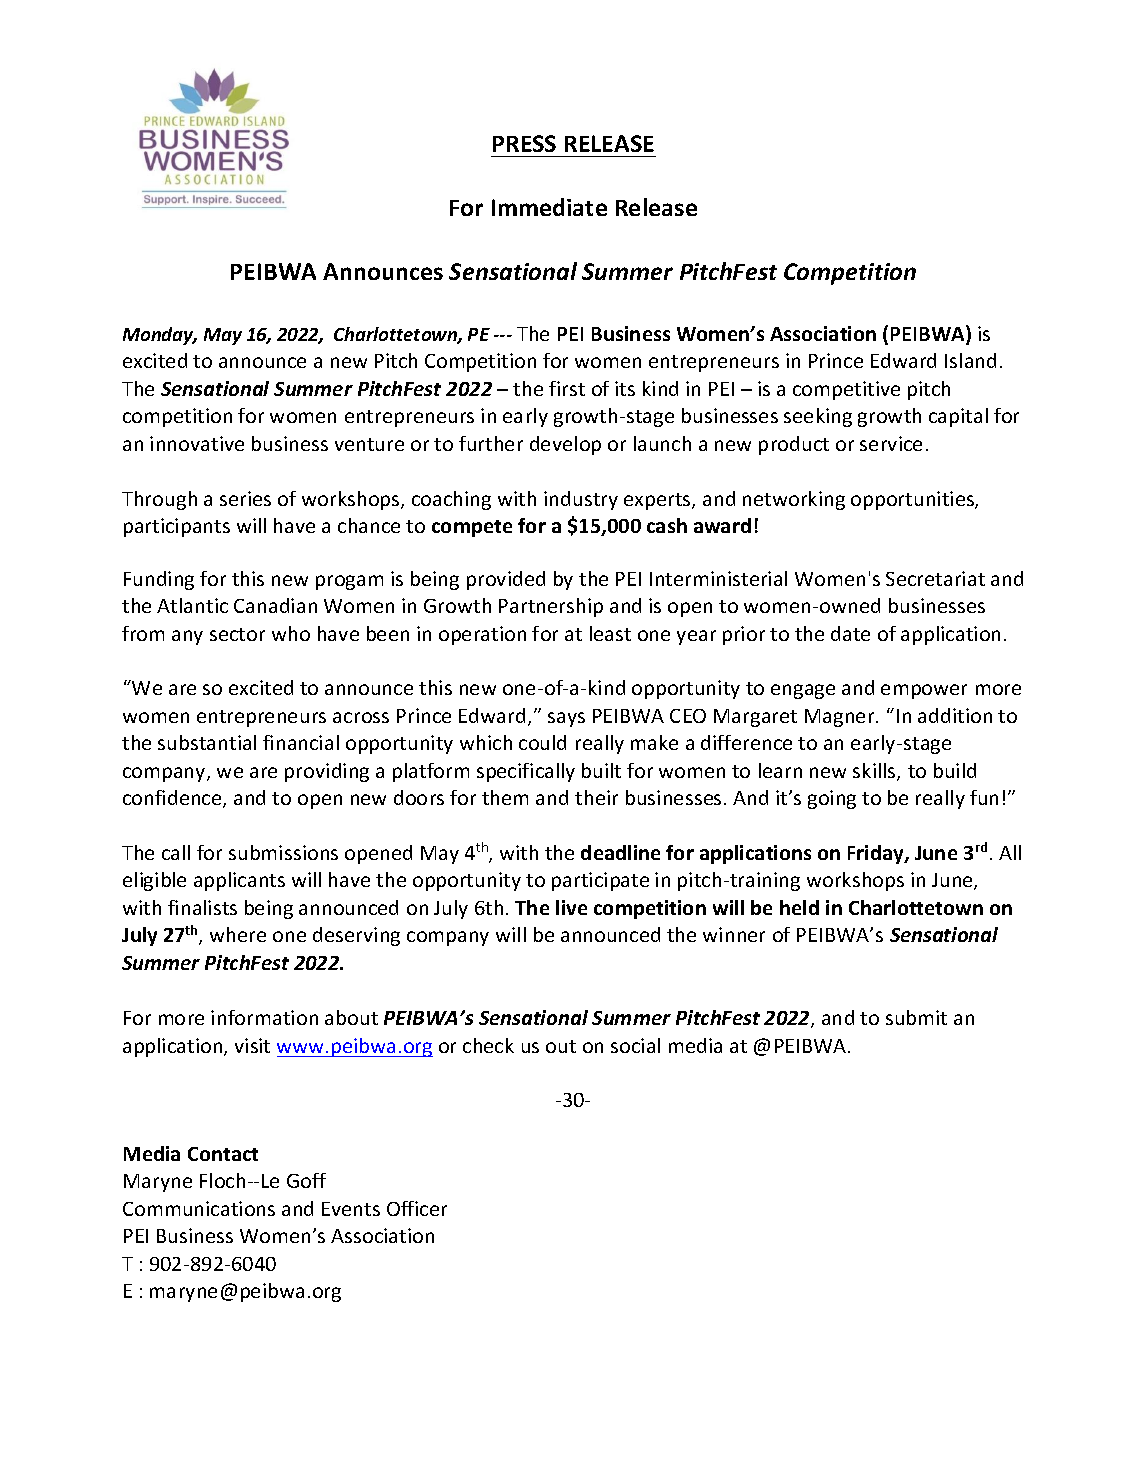 The width and height of the document is (1147, 1484). Describe the element at coordinates (567, 388) in the document. I see `first` at that location.
